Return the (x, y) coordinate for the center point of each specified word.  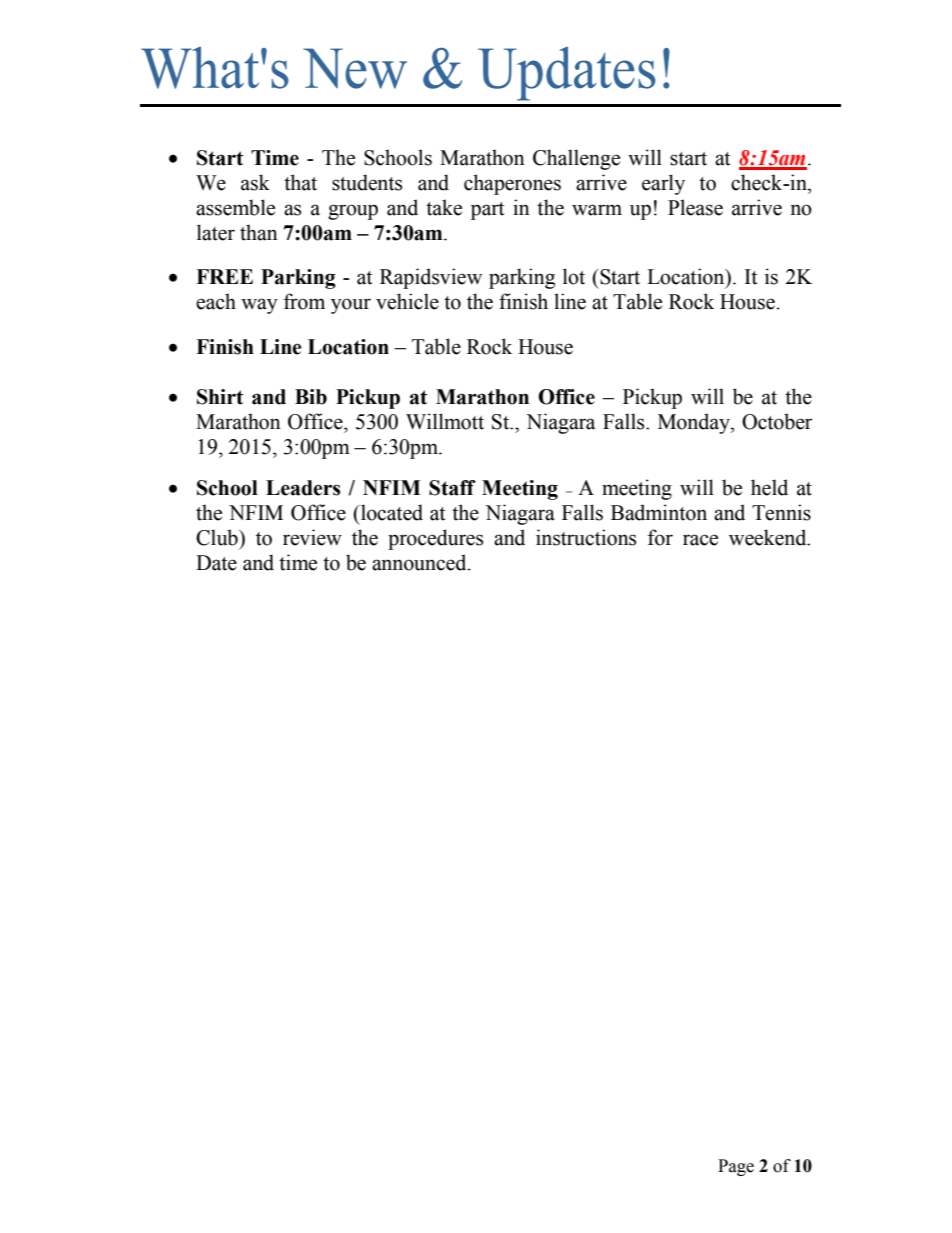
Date (216, 563)
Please (695, 207)
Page (736, 1167)
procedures (435, 539)
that (300, 182)
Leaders (303, 488)
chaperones (512, 184)
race (700, 540)
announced (420, 562)
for (660, 537)
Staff (452, 488)
